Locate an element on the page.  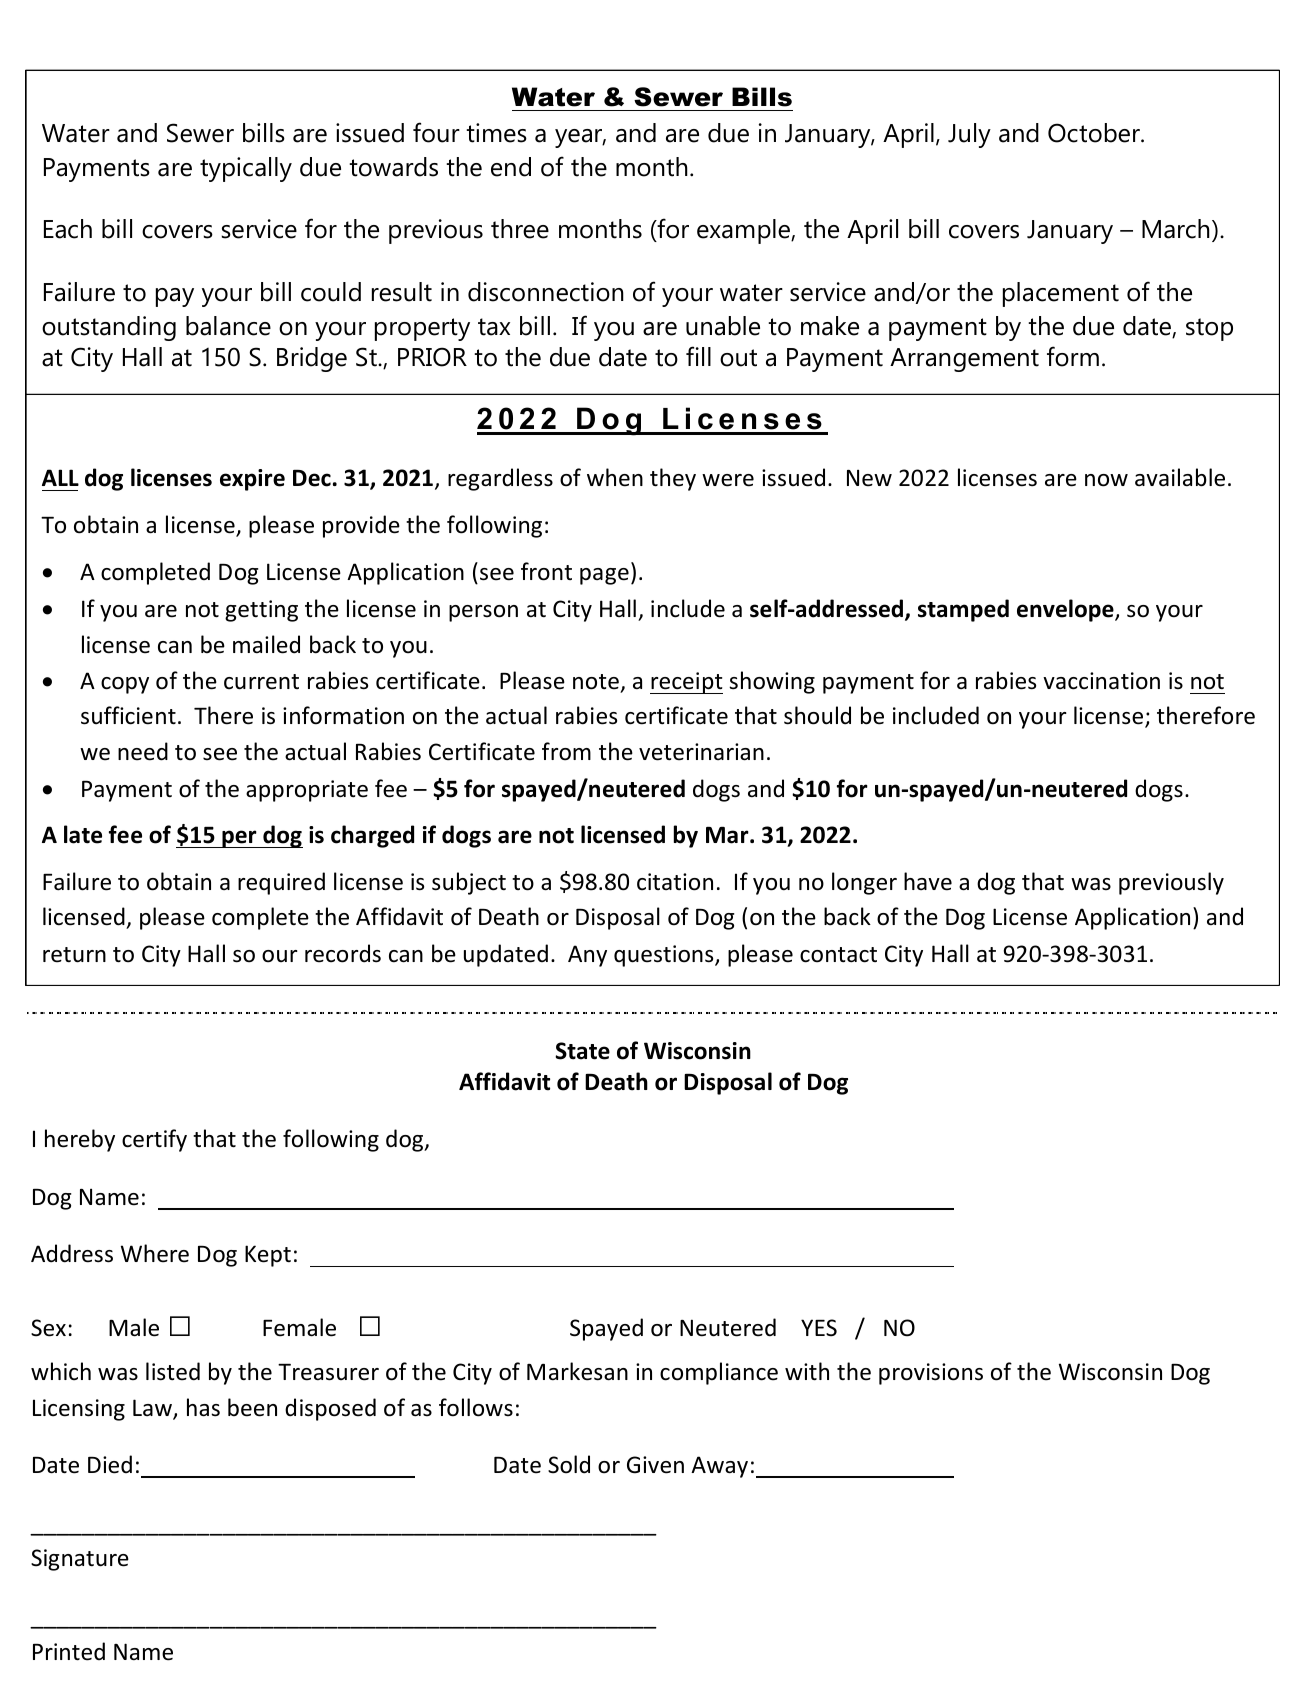
October is located at coordinates (1095, 133).
